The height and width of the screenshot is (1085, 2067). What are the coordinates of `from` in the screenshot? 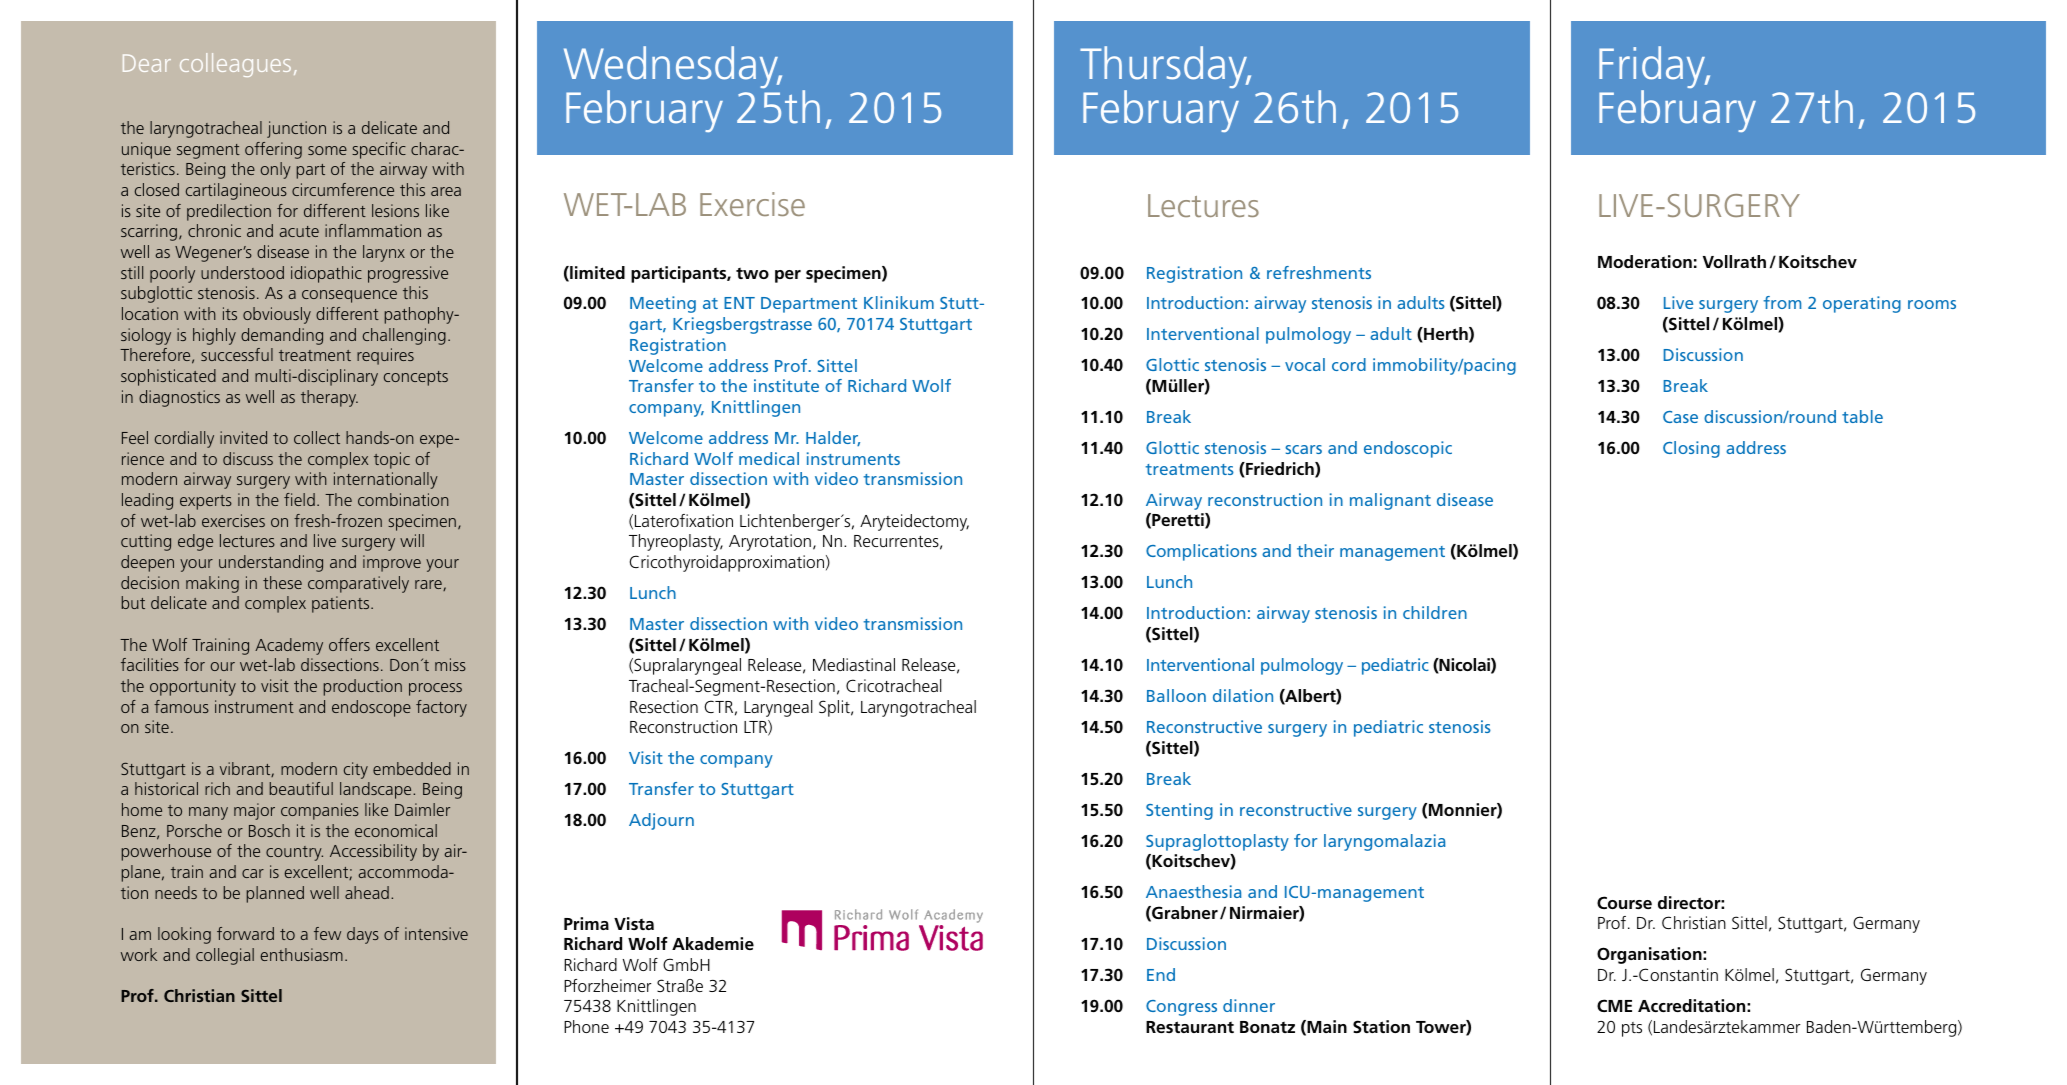 It's located at (1782, 302).
